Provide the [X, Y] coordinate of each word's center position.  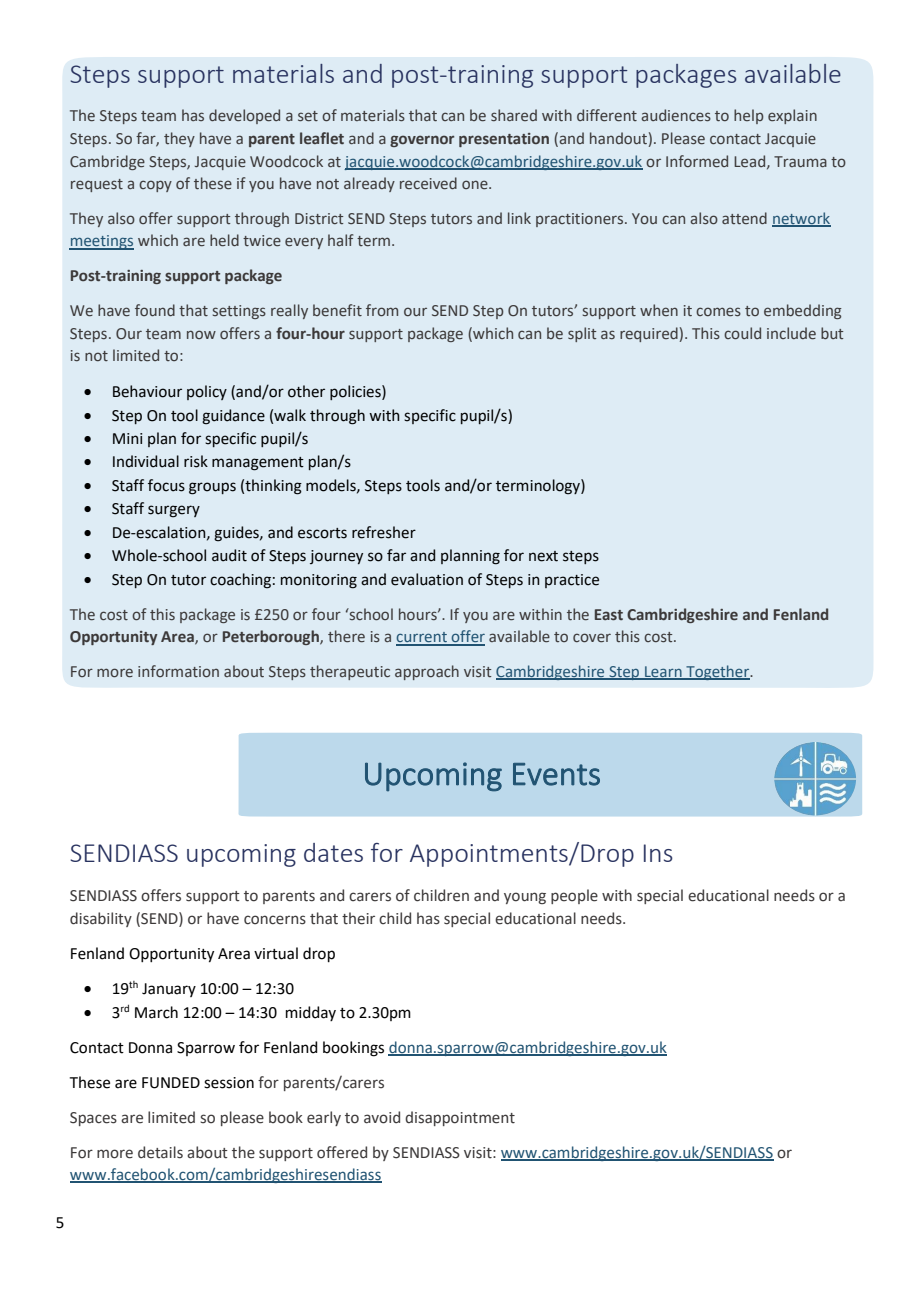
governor [422, 141]
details [160, 1152]
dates [333, 852]
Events [556, 774]
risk [196, 461]
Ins [658, 853]
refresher [384, 532]
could [742, 333]
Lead [751, 162]
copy [155, 186]
